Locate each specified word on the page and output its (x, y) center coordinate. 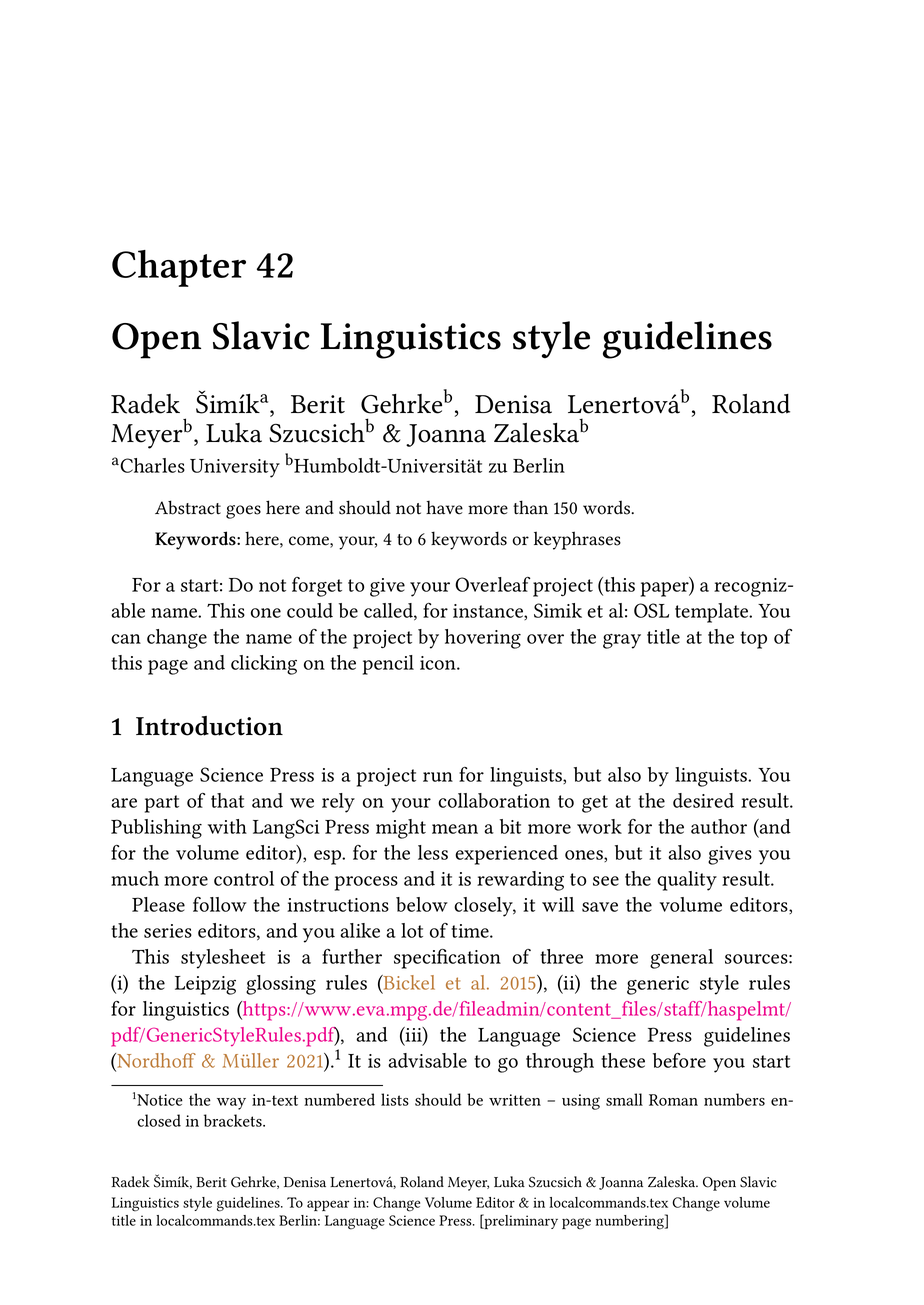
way (231, 1104)
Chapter (179, 268)
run (438, 777)
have (444, 507)
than (530, 507)
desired (703, 800)
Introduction (209, 726)
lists (395, 1099)
